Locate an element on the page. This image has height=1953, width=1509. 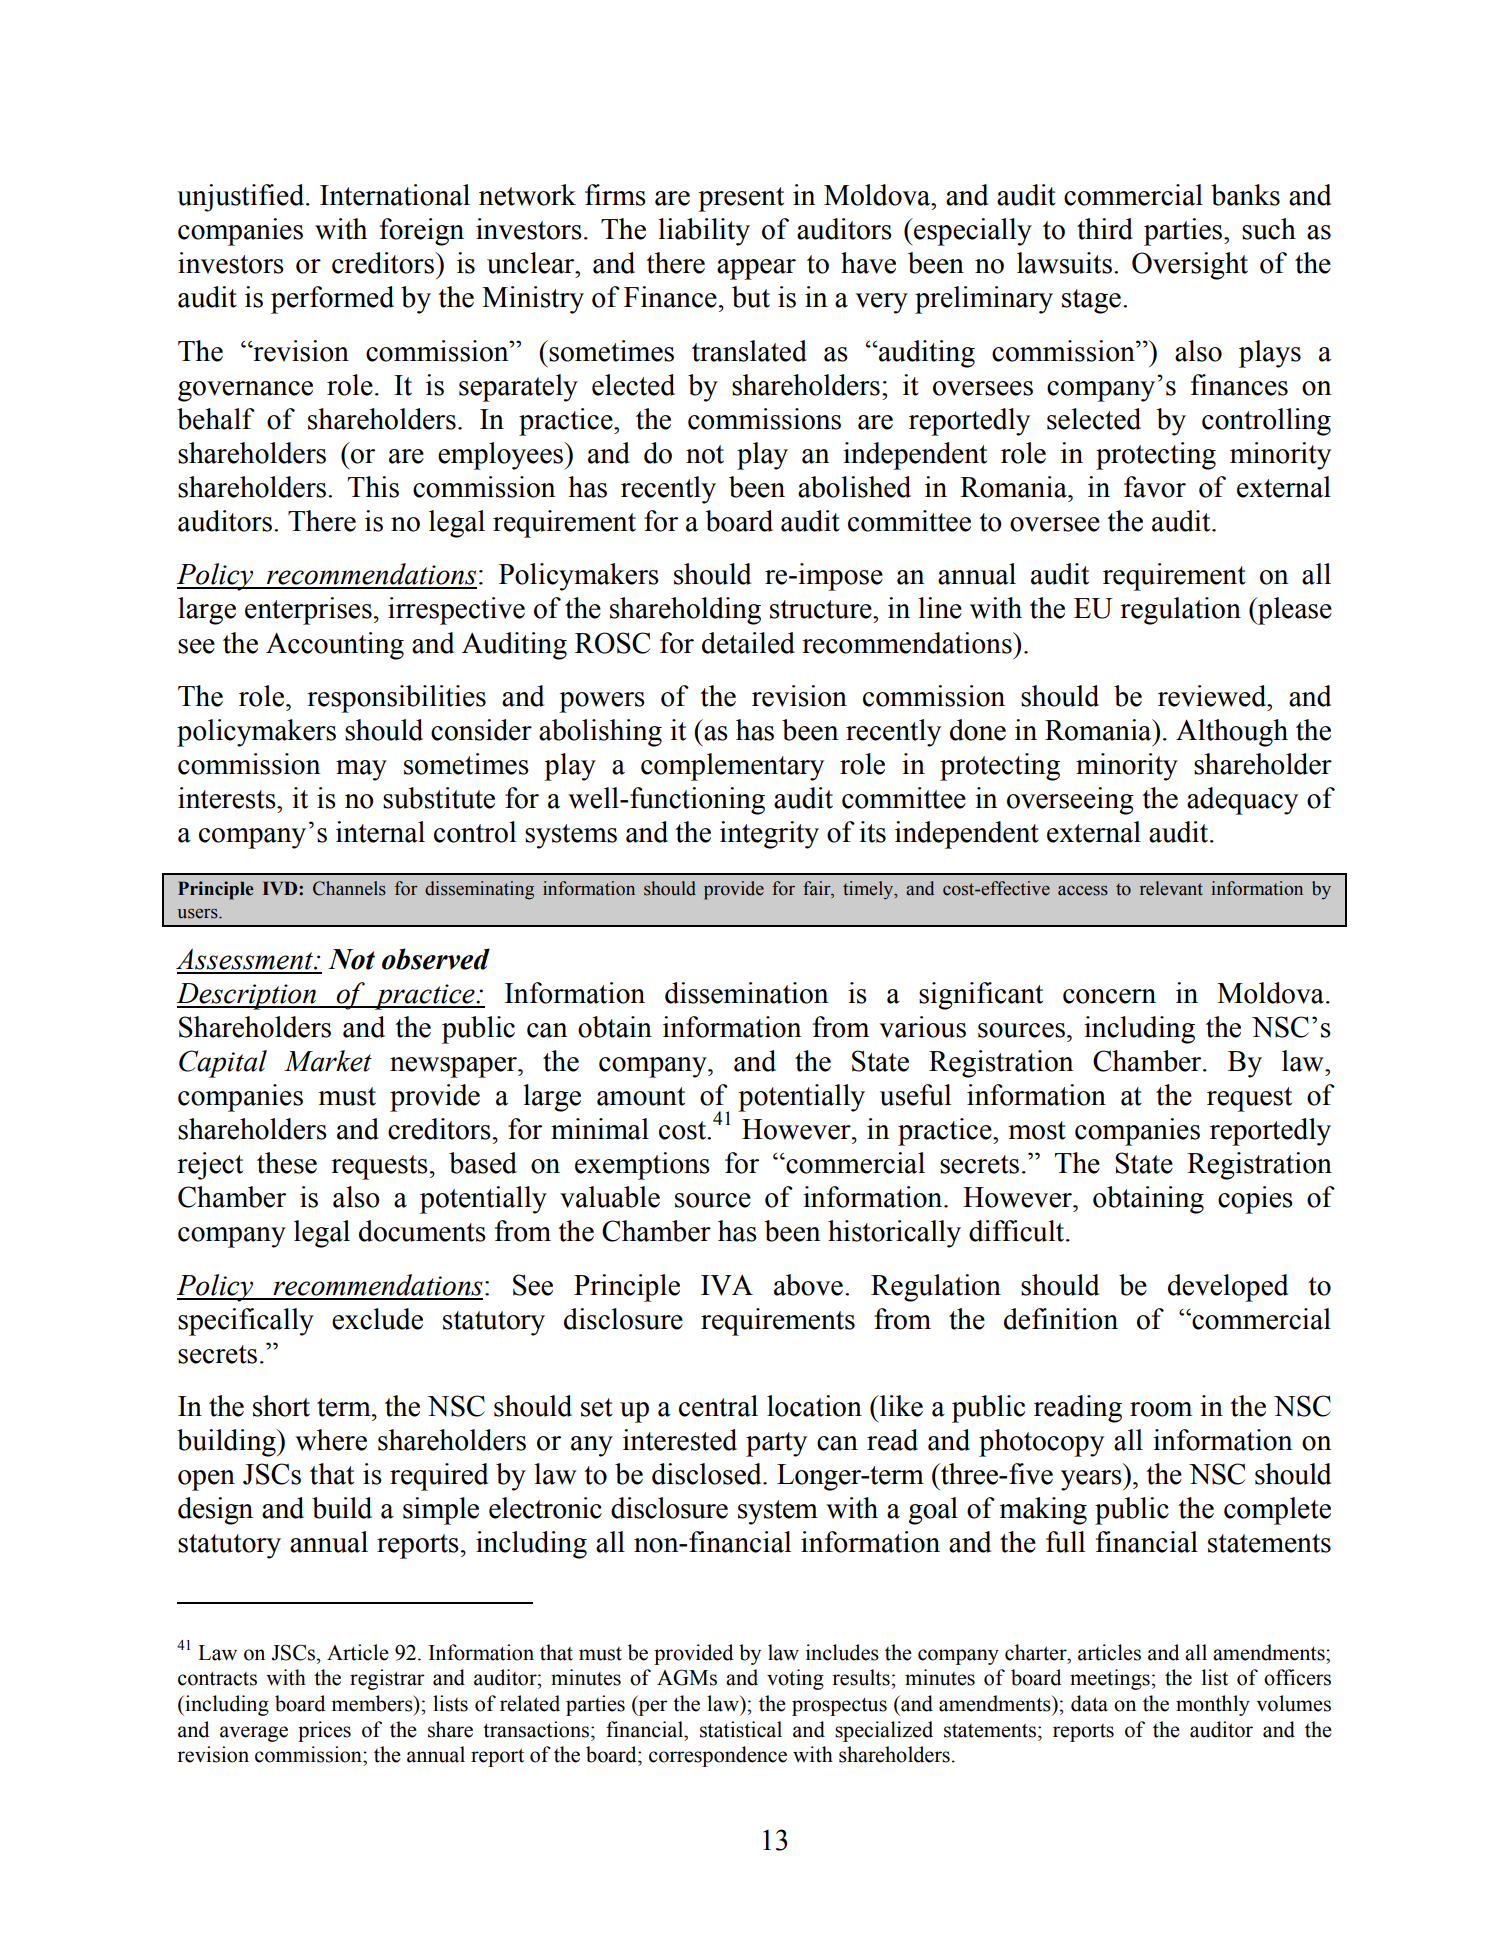
performed is located at coordinates (332, 300).
